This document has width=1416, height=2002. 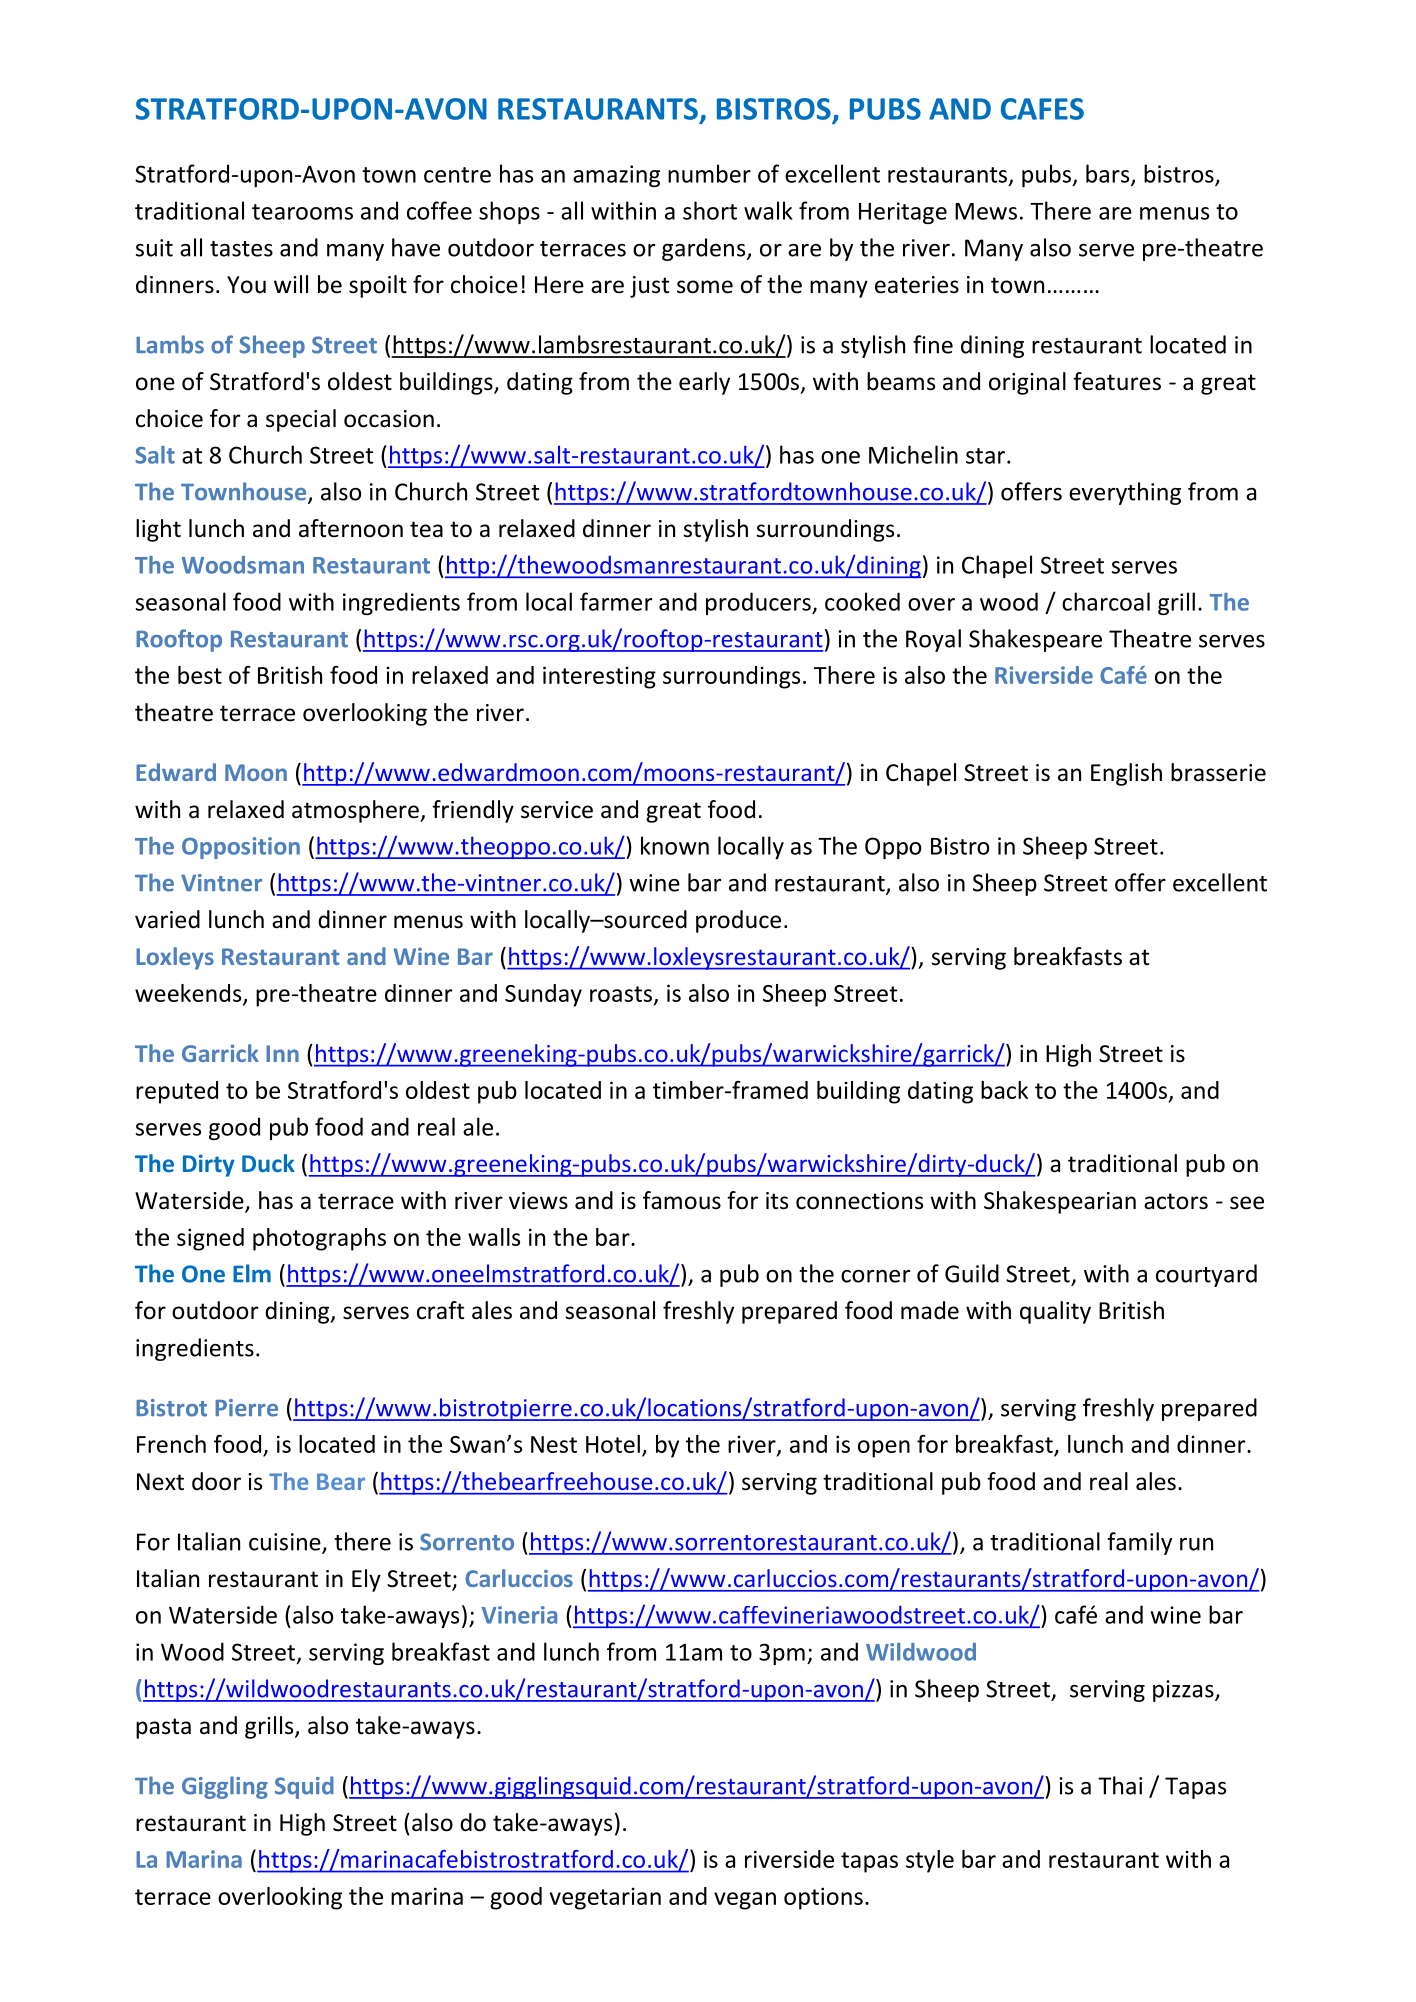 What do you see at coordinates (709, 173) in the document?
I see `number` at bounding box center [709, 173].
